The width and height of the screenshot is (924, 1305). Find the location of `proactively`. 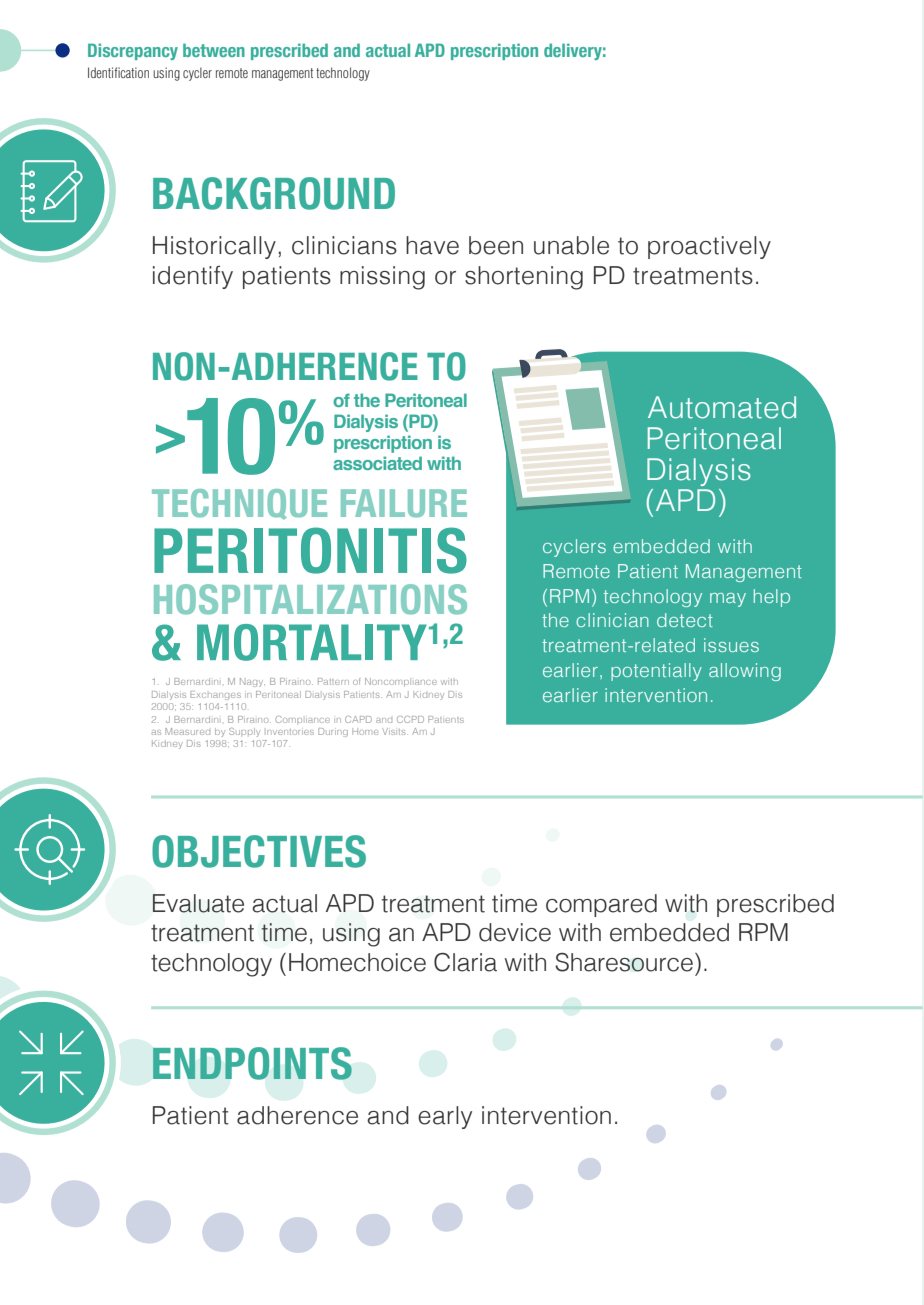

proactively is located at coordinates (709, 247).
